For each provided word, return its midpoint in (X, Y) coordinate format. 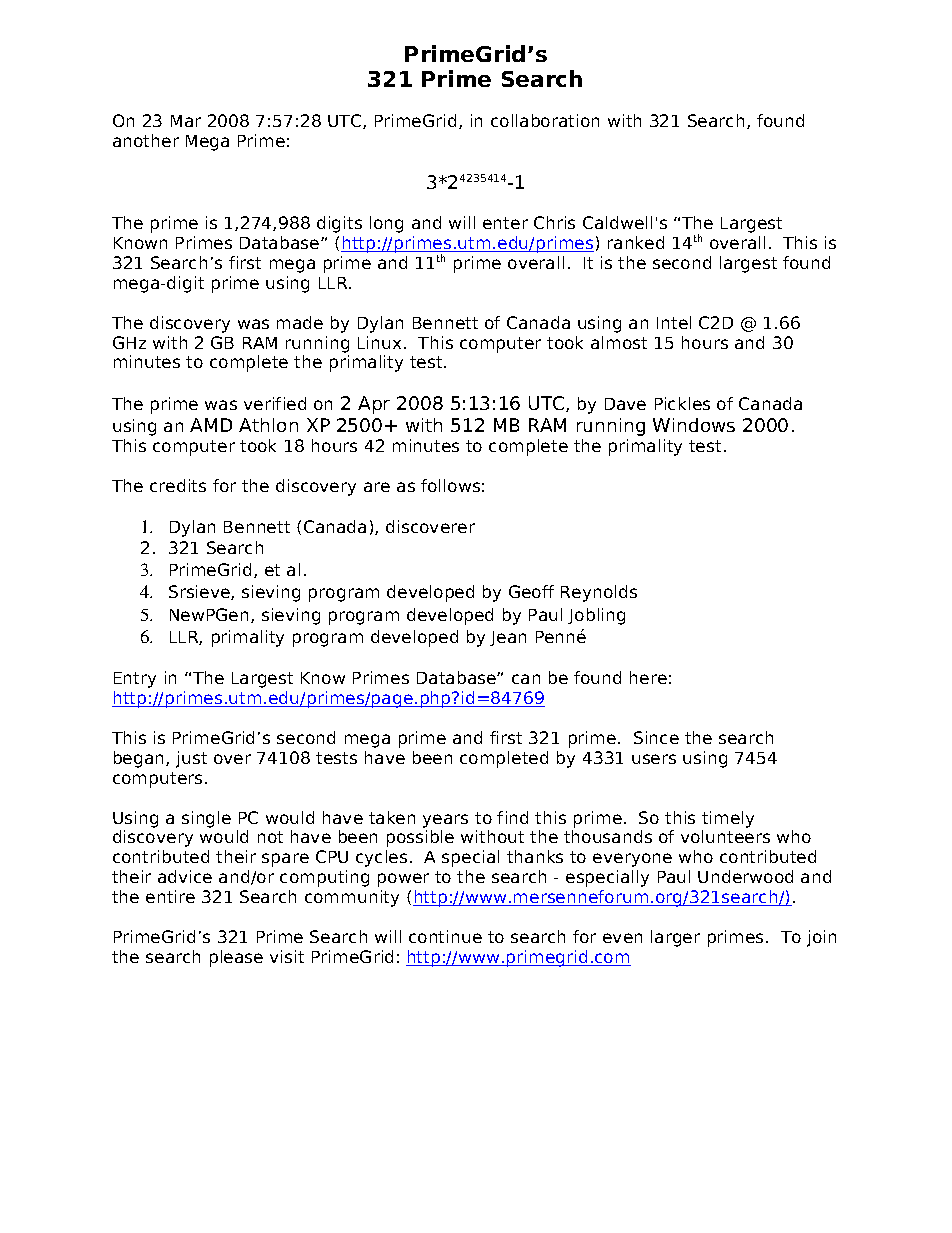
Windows (694, 425)
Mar (186, 121)
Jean (508, 638)
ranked (636, 242)
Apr (374, 405)
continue (445, 936)
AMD (211, 425)
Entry (135, 680)
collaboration (545, 120)
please (236, 958)
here (648, 677)
